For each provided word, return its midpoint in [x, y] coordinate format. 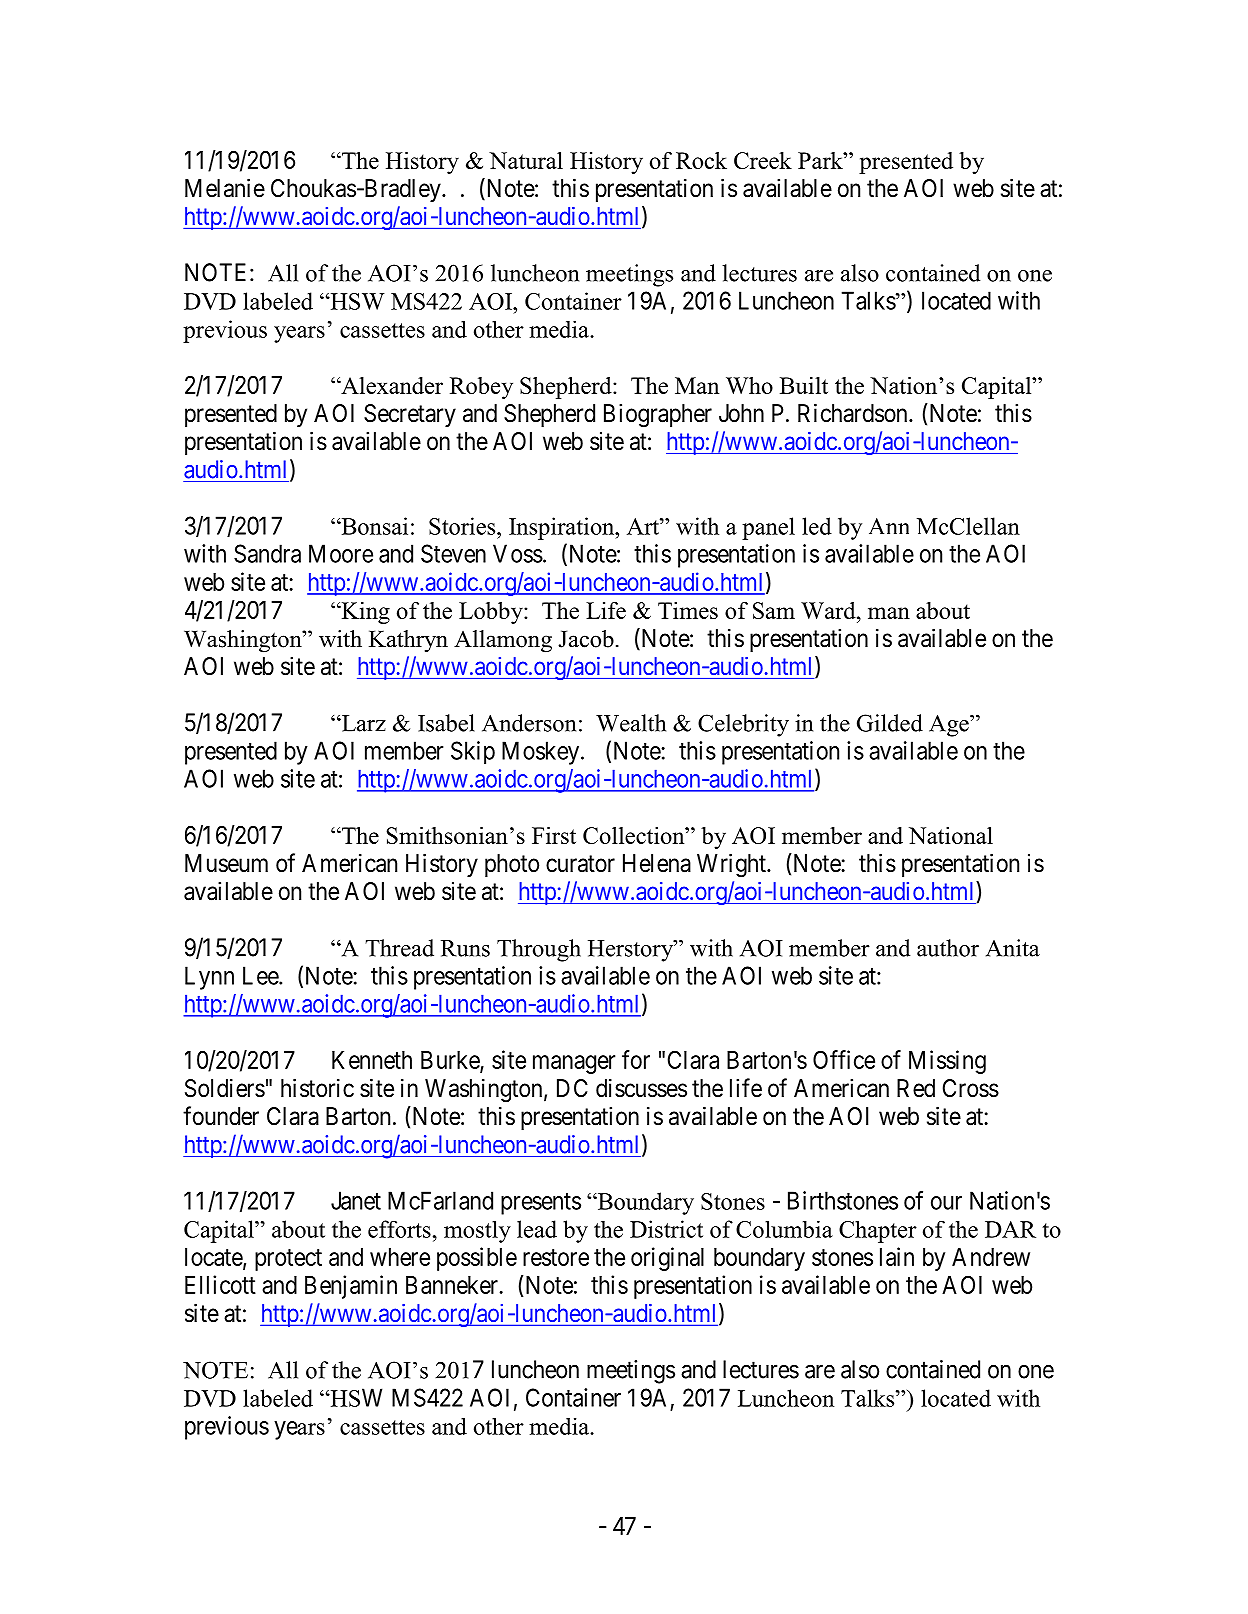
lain [897, 1256]
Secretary [410, 415]
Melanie [225, 188]
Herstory [631, 951]
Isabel [446, 723]
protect [288, 1260]
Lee [261, 975]
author [948, 948]
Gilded [890, 723]
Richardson [854, 413]
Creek [763, 160]
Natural [526, 160]
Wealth [631, 723]
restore [556, 1257]
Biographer [658, 415]
